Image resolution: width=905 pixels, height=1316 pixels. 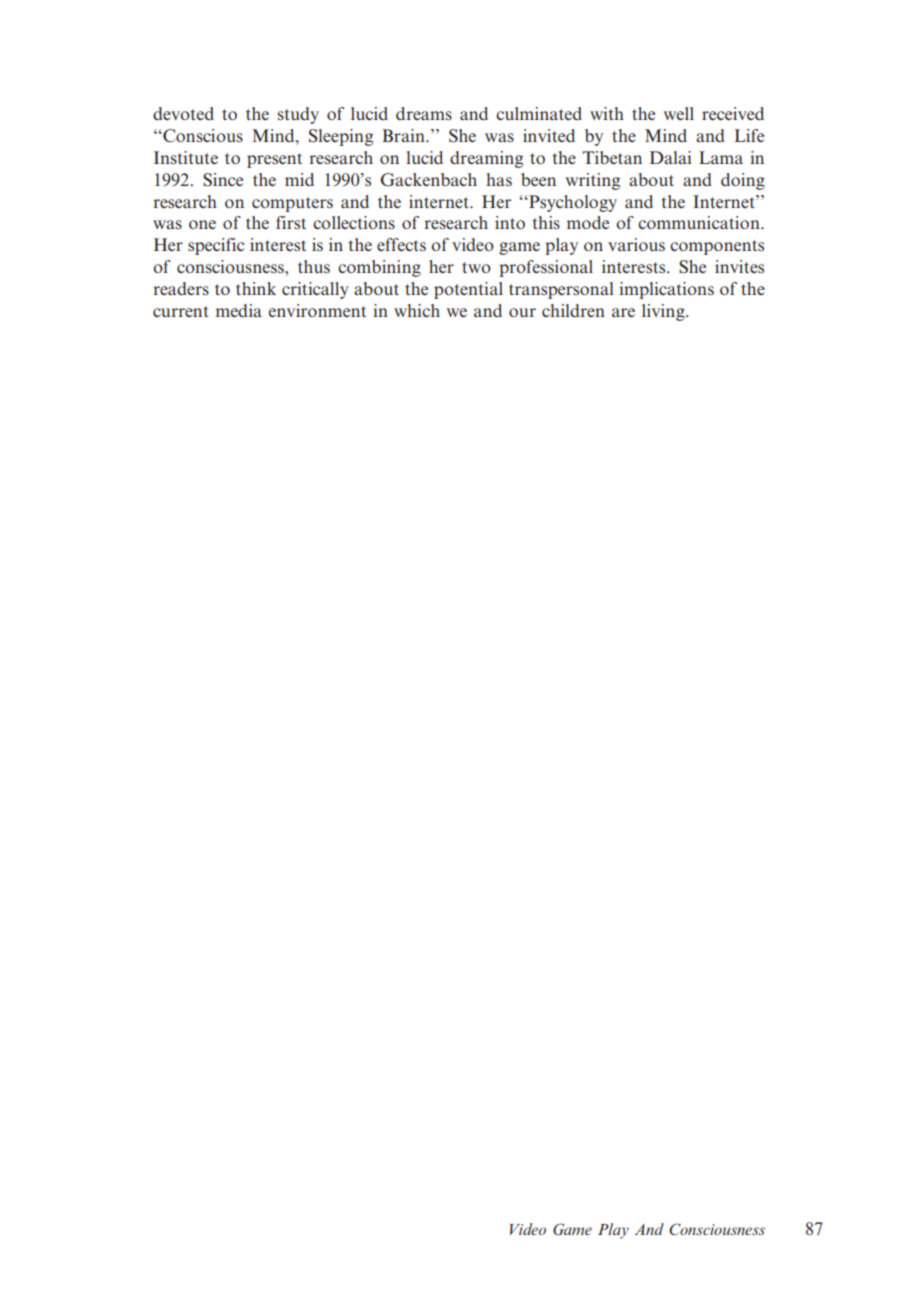 I want to click on dreaming, so click(x=486, y=159).
